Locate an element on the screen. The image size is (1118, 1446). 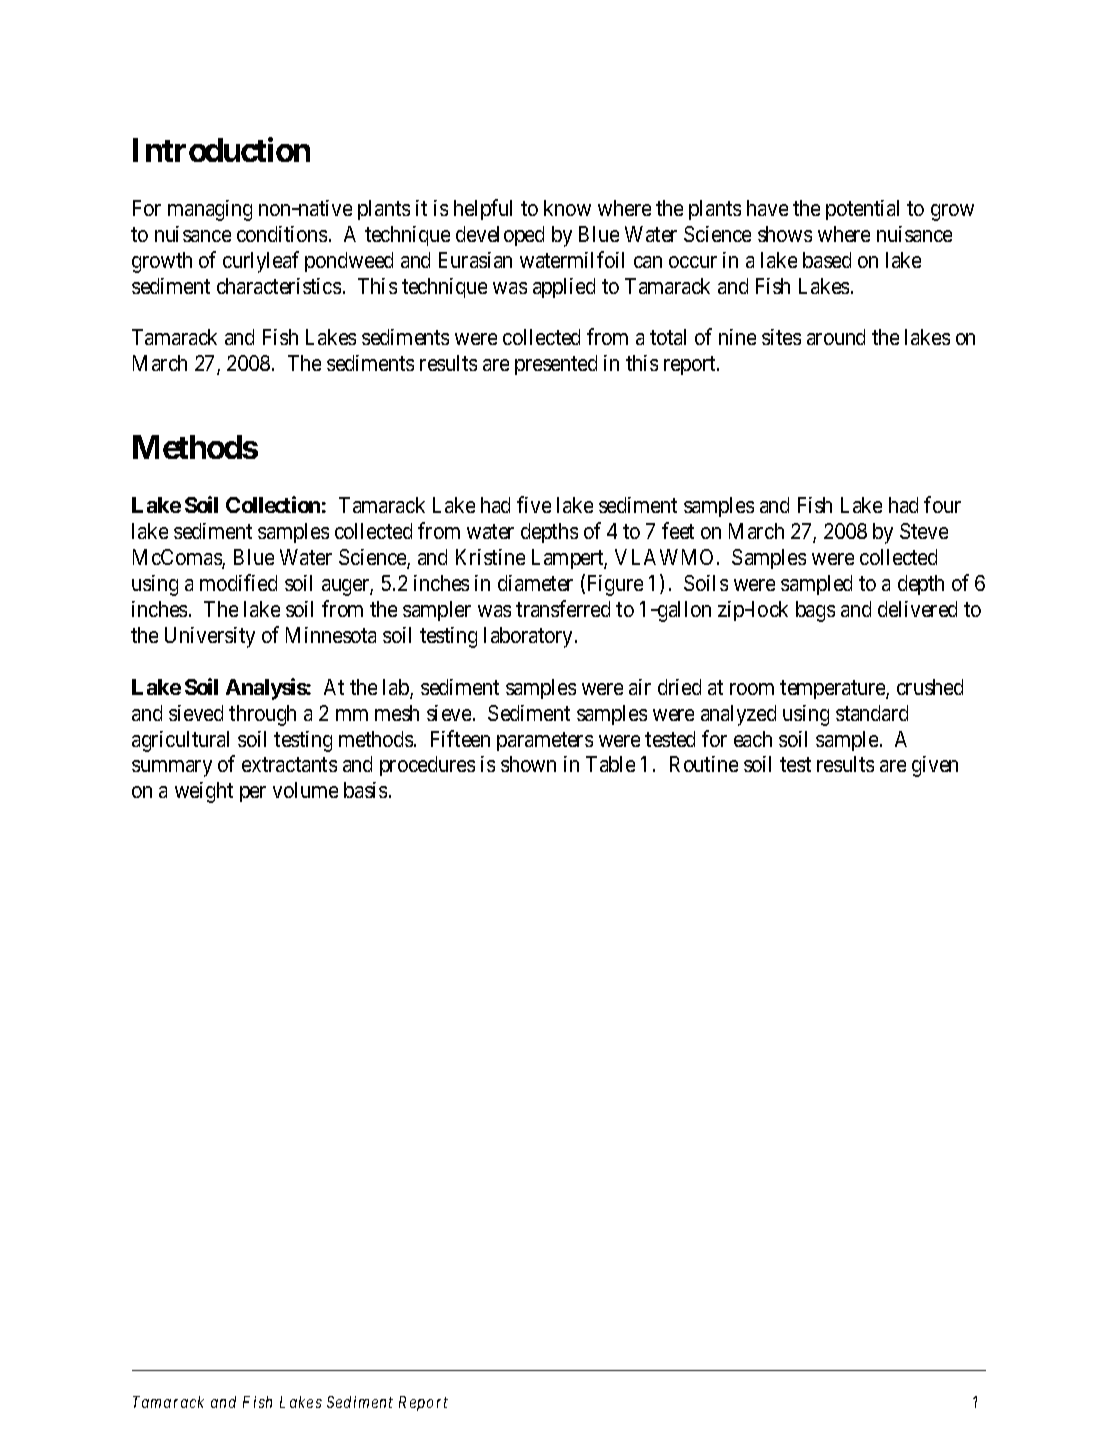
diameter is located at coordinates (535, 583).
